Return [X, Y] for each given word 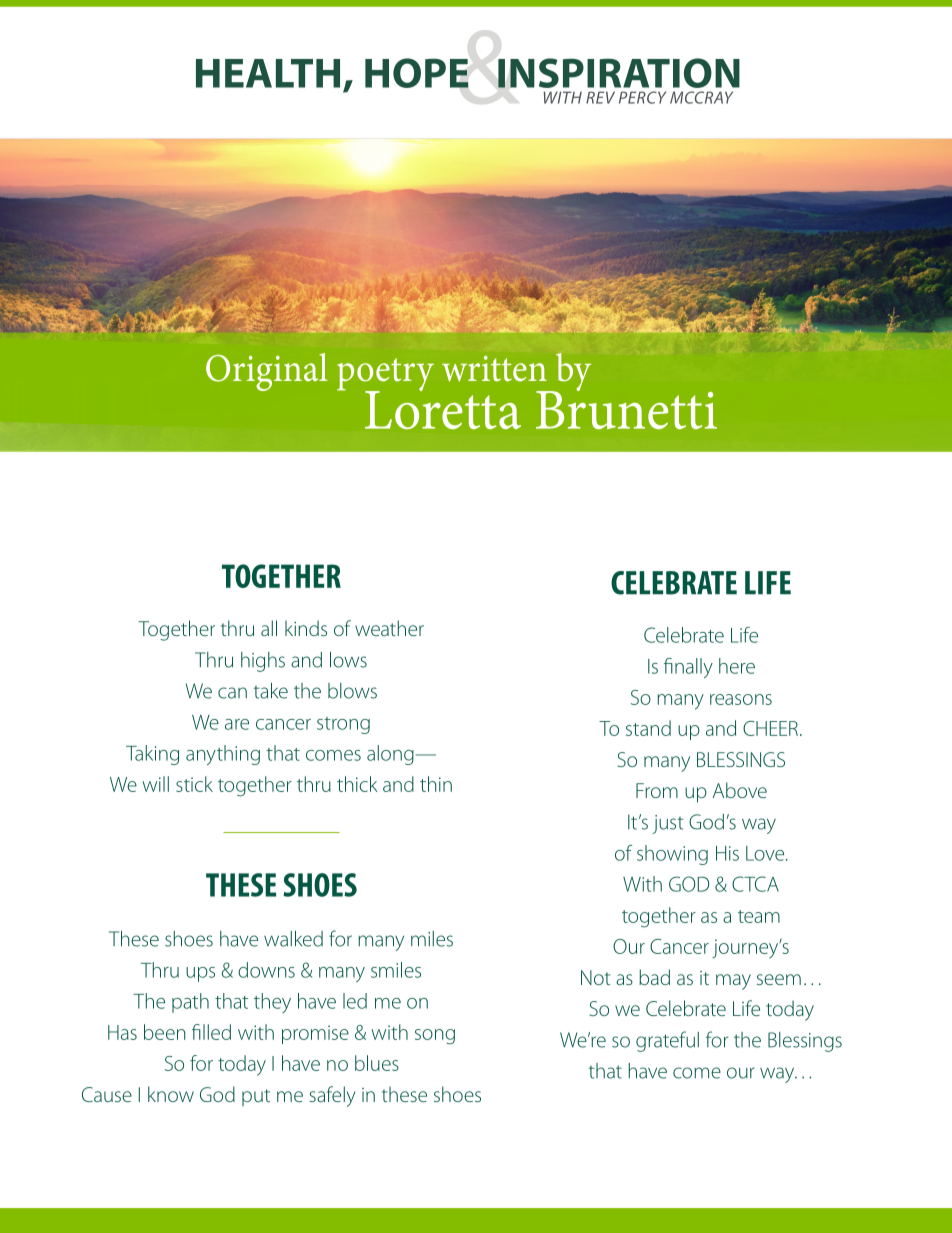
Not [595, 977]
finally [688, 668]
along [390, 755]
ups [200, 974]
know [171, 1094]
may [733, 982]
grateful [667, 1041]
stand [648, 728]
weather [389, 628]
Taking [152, 755]
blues [377, 1063]
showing [672, 855]
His [727, 853]
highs [263, 662]
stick [194, 784]
